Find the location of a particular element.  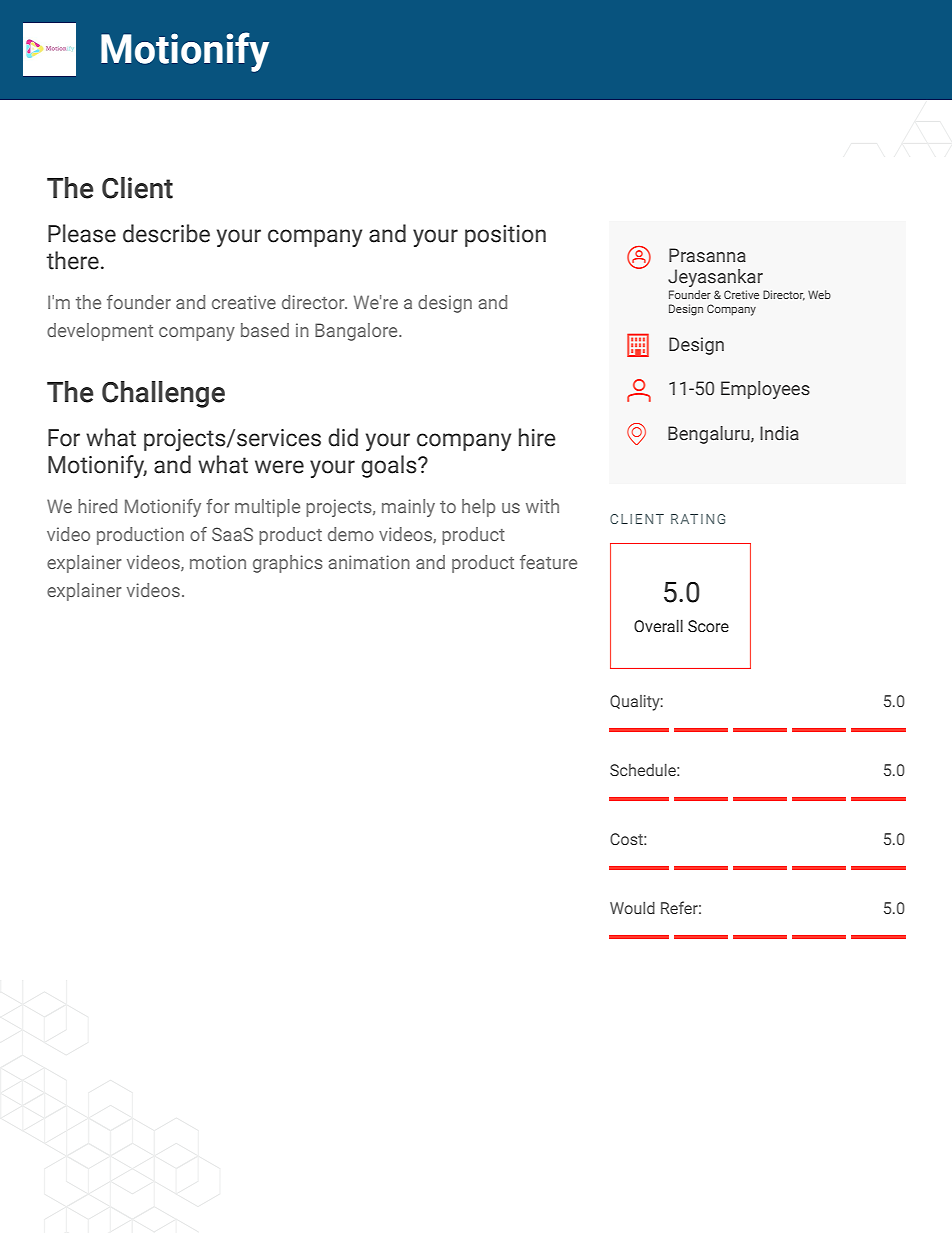

demo is located at coordinates (351, 534).
